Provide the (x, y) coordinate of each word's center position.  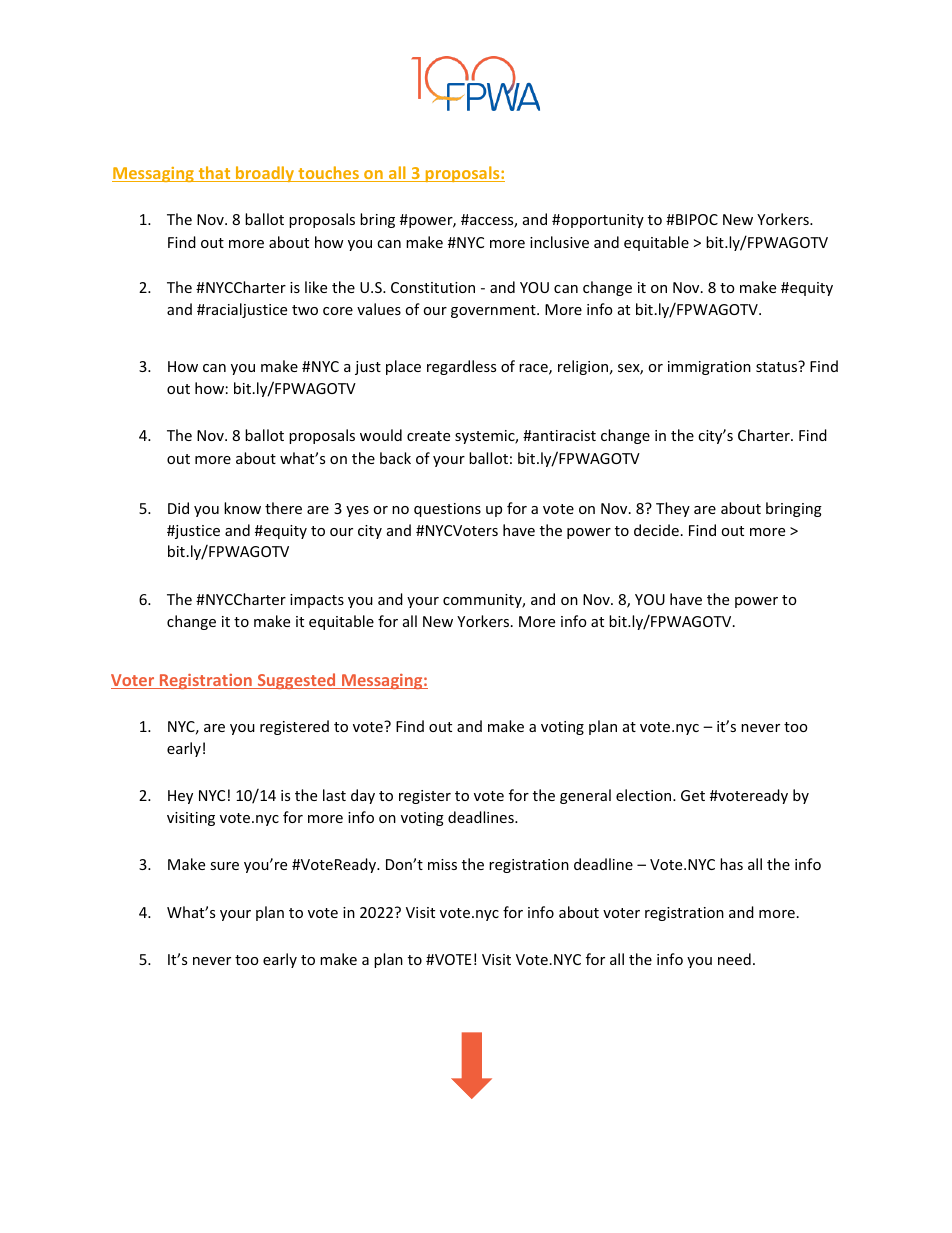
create (428, 436)
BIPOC (696, 219)
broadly (264, 174)
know (242, 508)
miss (442, 864)
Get (693, 795)
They (673, 509)
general (585, 796)
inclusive (559, 242)
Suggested (296, 681)
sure (224, 866)
